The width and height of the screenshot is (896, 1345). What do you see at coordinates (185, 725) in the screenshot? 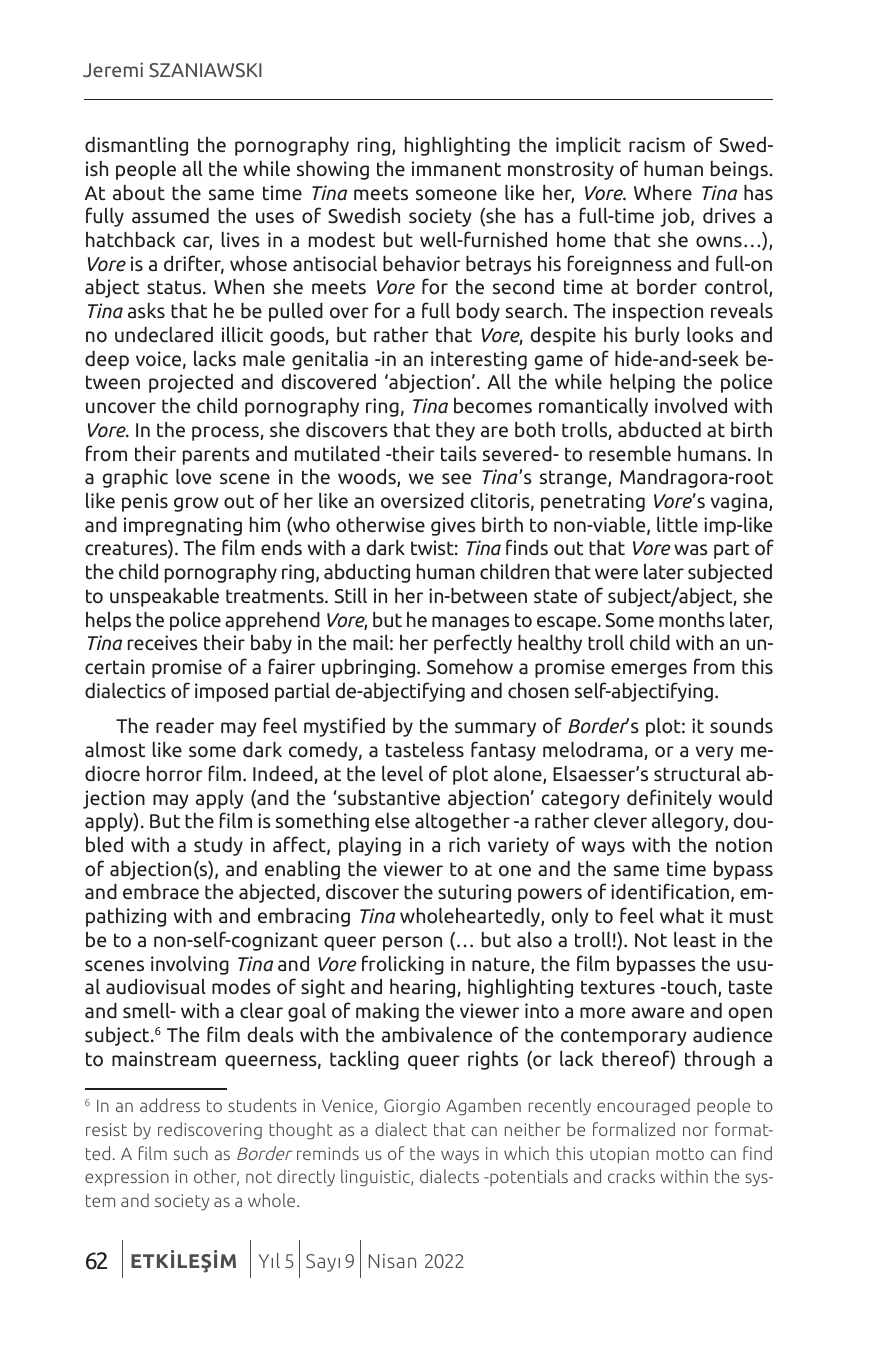
I see `reader` at bounding box center [185, 725].
